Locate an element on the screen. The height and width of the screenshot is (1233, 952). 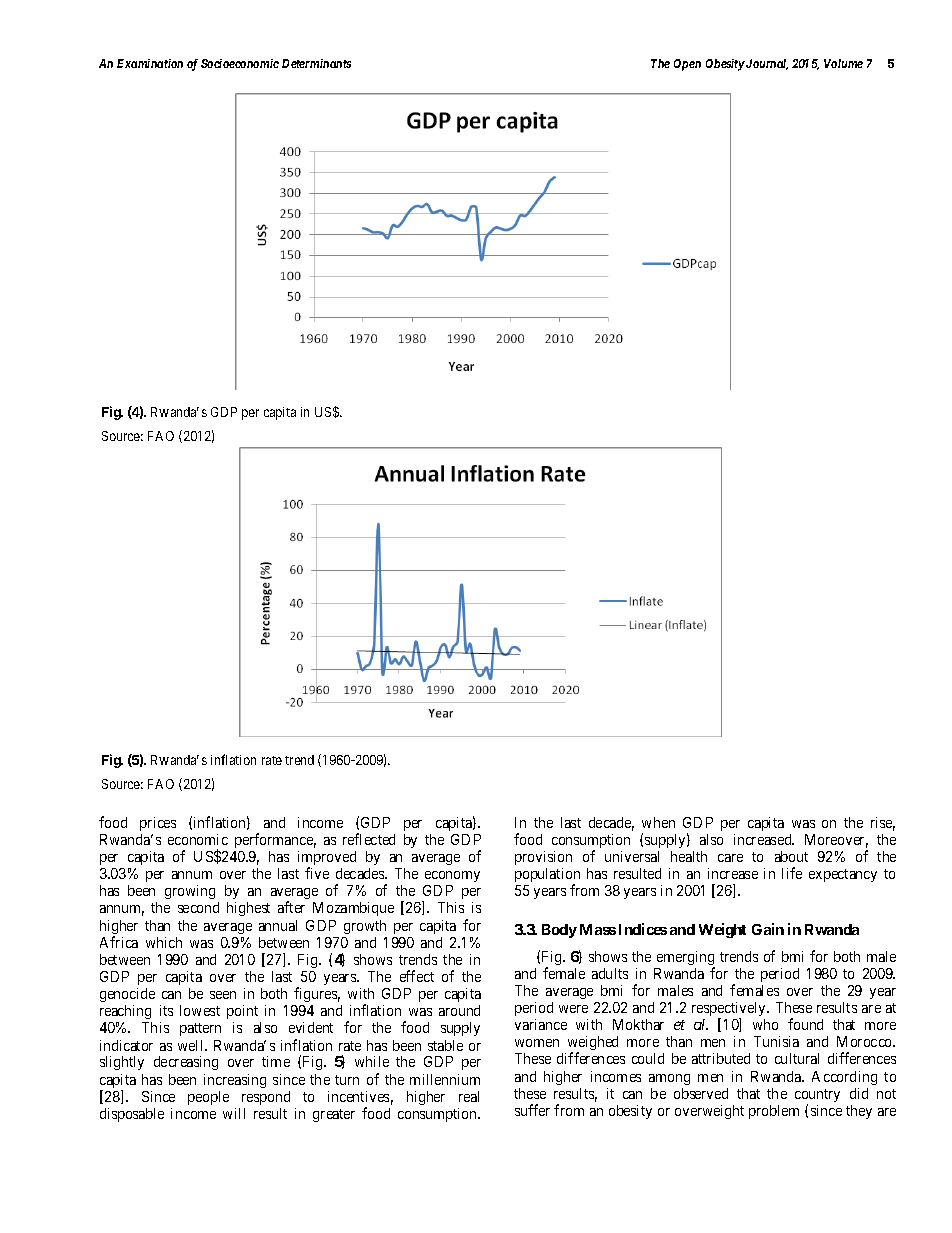
country is located at coordinates (817, 1097).
